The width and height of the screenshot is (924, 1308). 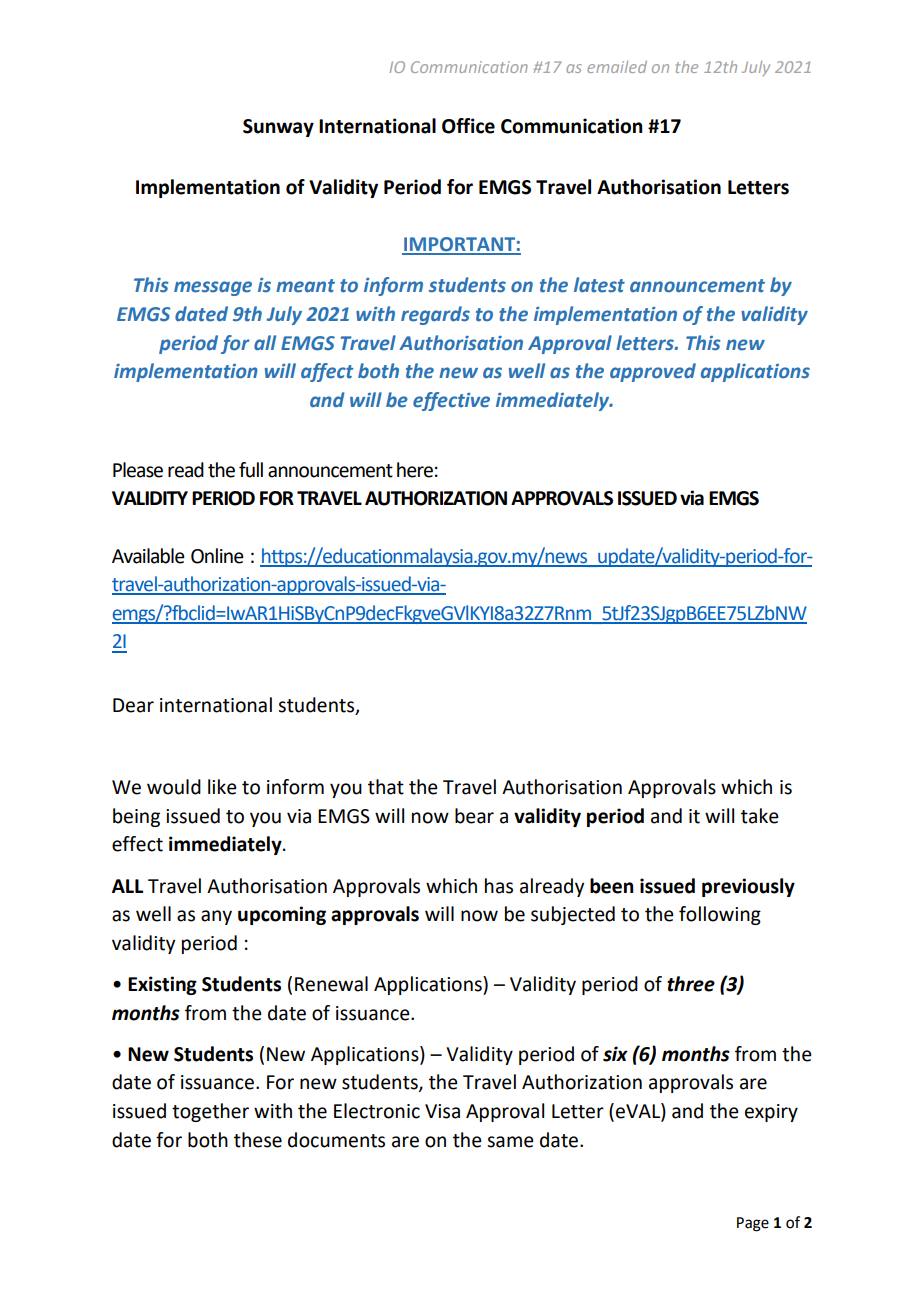 What do you see at coordinates (760, 816) in the screenshot?
I see `take` at bounding box center [760, 816].
